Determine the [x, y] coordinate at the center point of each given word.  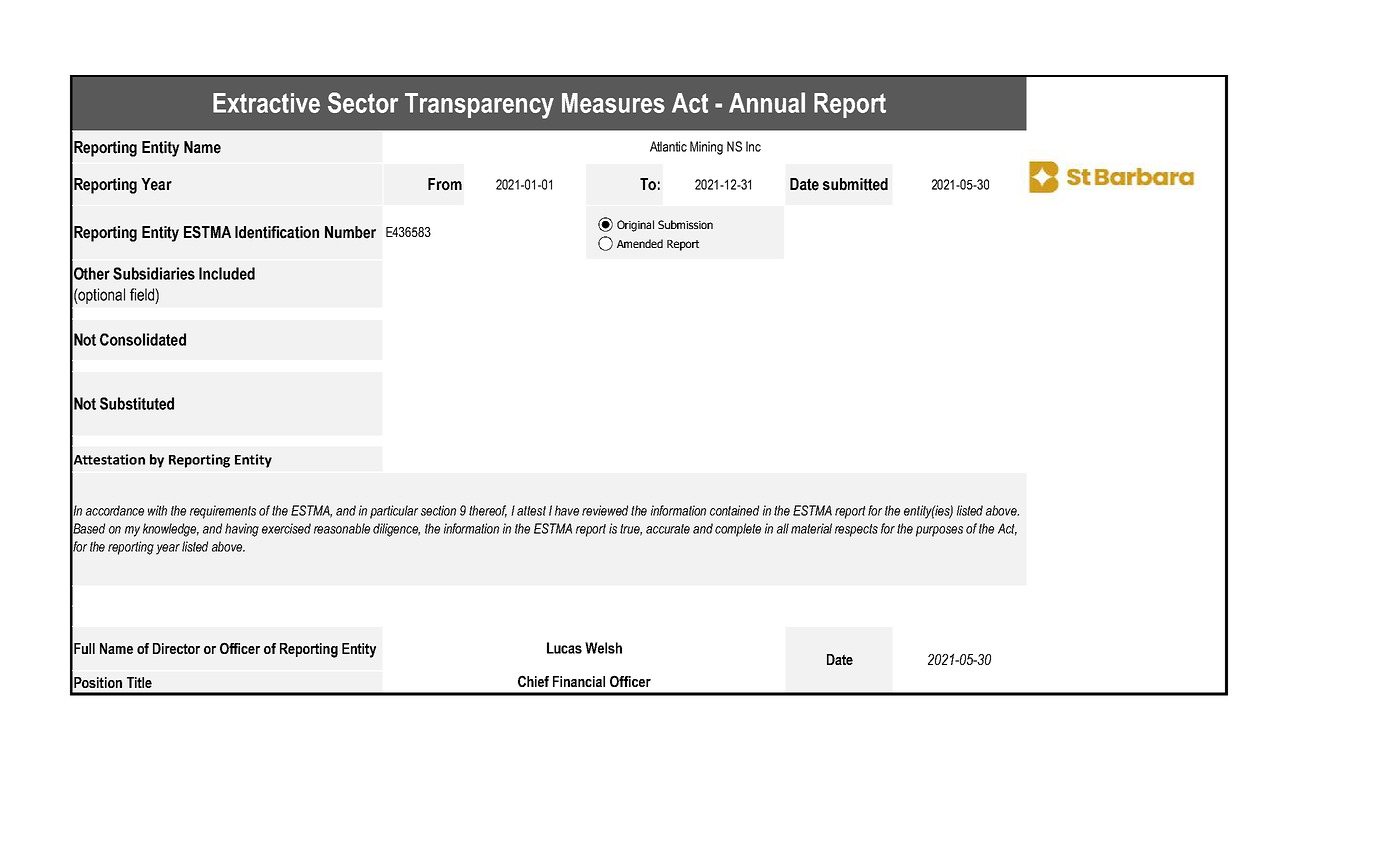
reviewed [605, 510]
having [242, 530]
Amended [640, 243]
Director [176, 648]
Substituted [137, 403]
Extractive [266, 103]
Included [227, 273]
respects [856, 530]
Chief [533, 681]
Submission [685, 224]
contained [734, 510]
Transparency [479, 106]
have [567, 510]
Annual [767, 102]
